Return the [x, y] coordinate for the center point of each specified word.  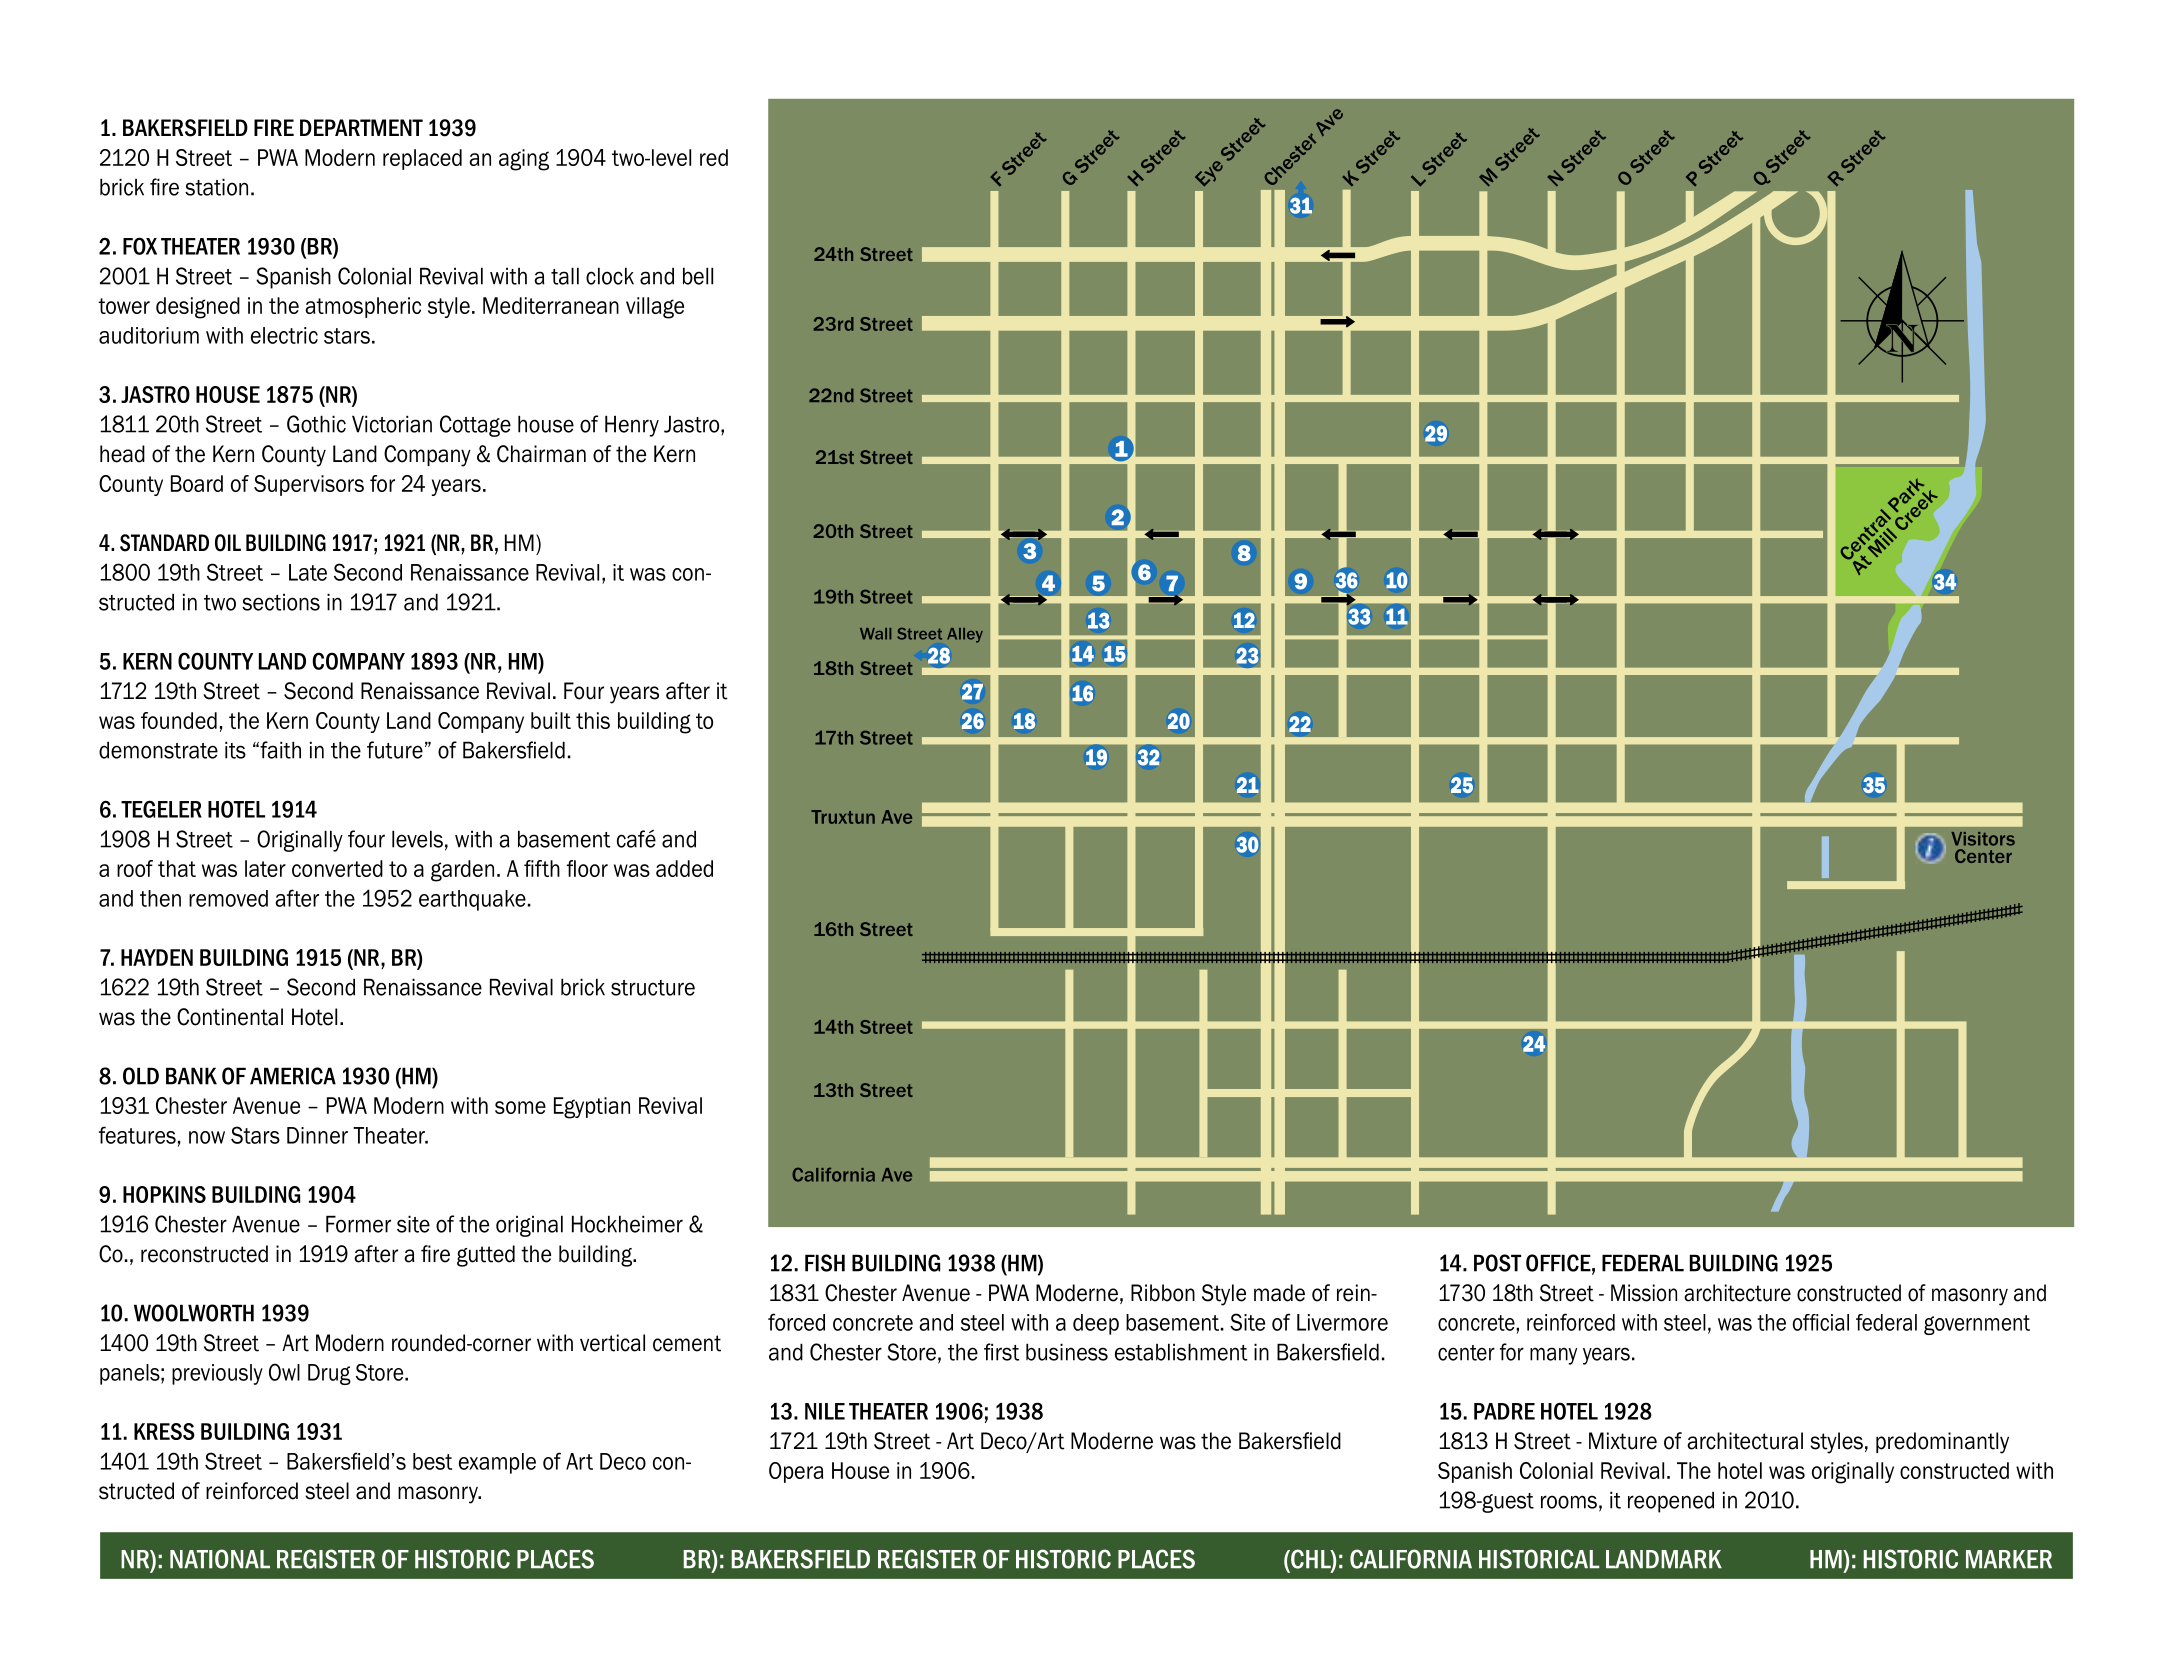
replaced [422, 159]
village [655, 308]
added [684, 868]
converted [337, 868]
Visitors [1983, 839]
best [432, 1461]
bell [698, 276]
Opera [796, 1472]
